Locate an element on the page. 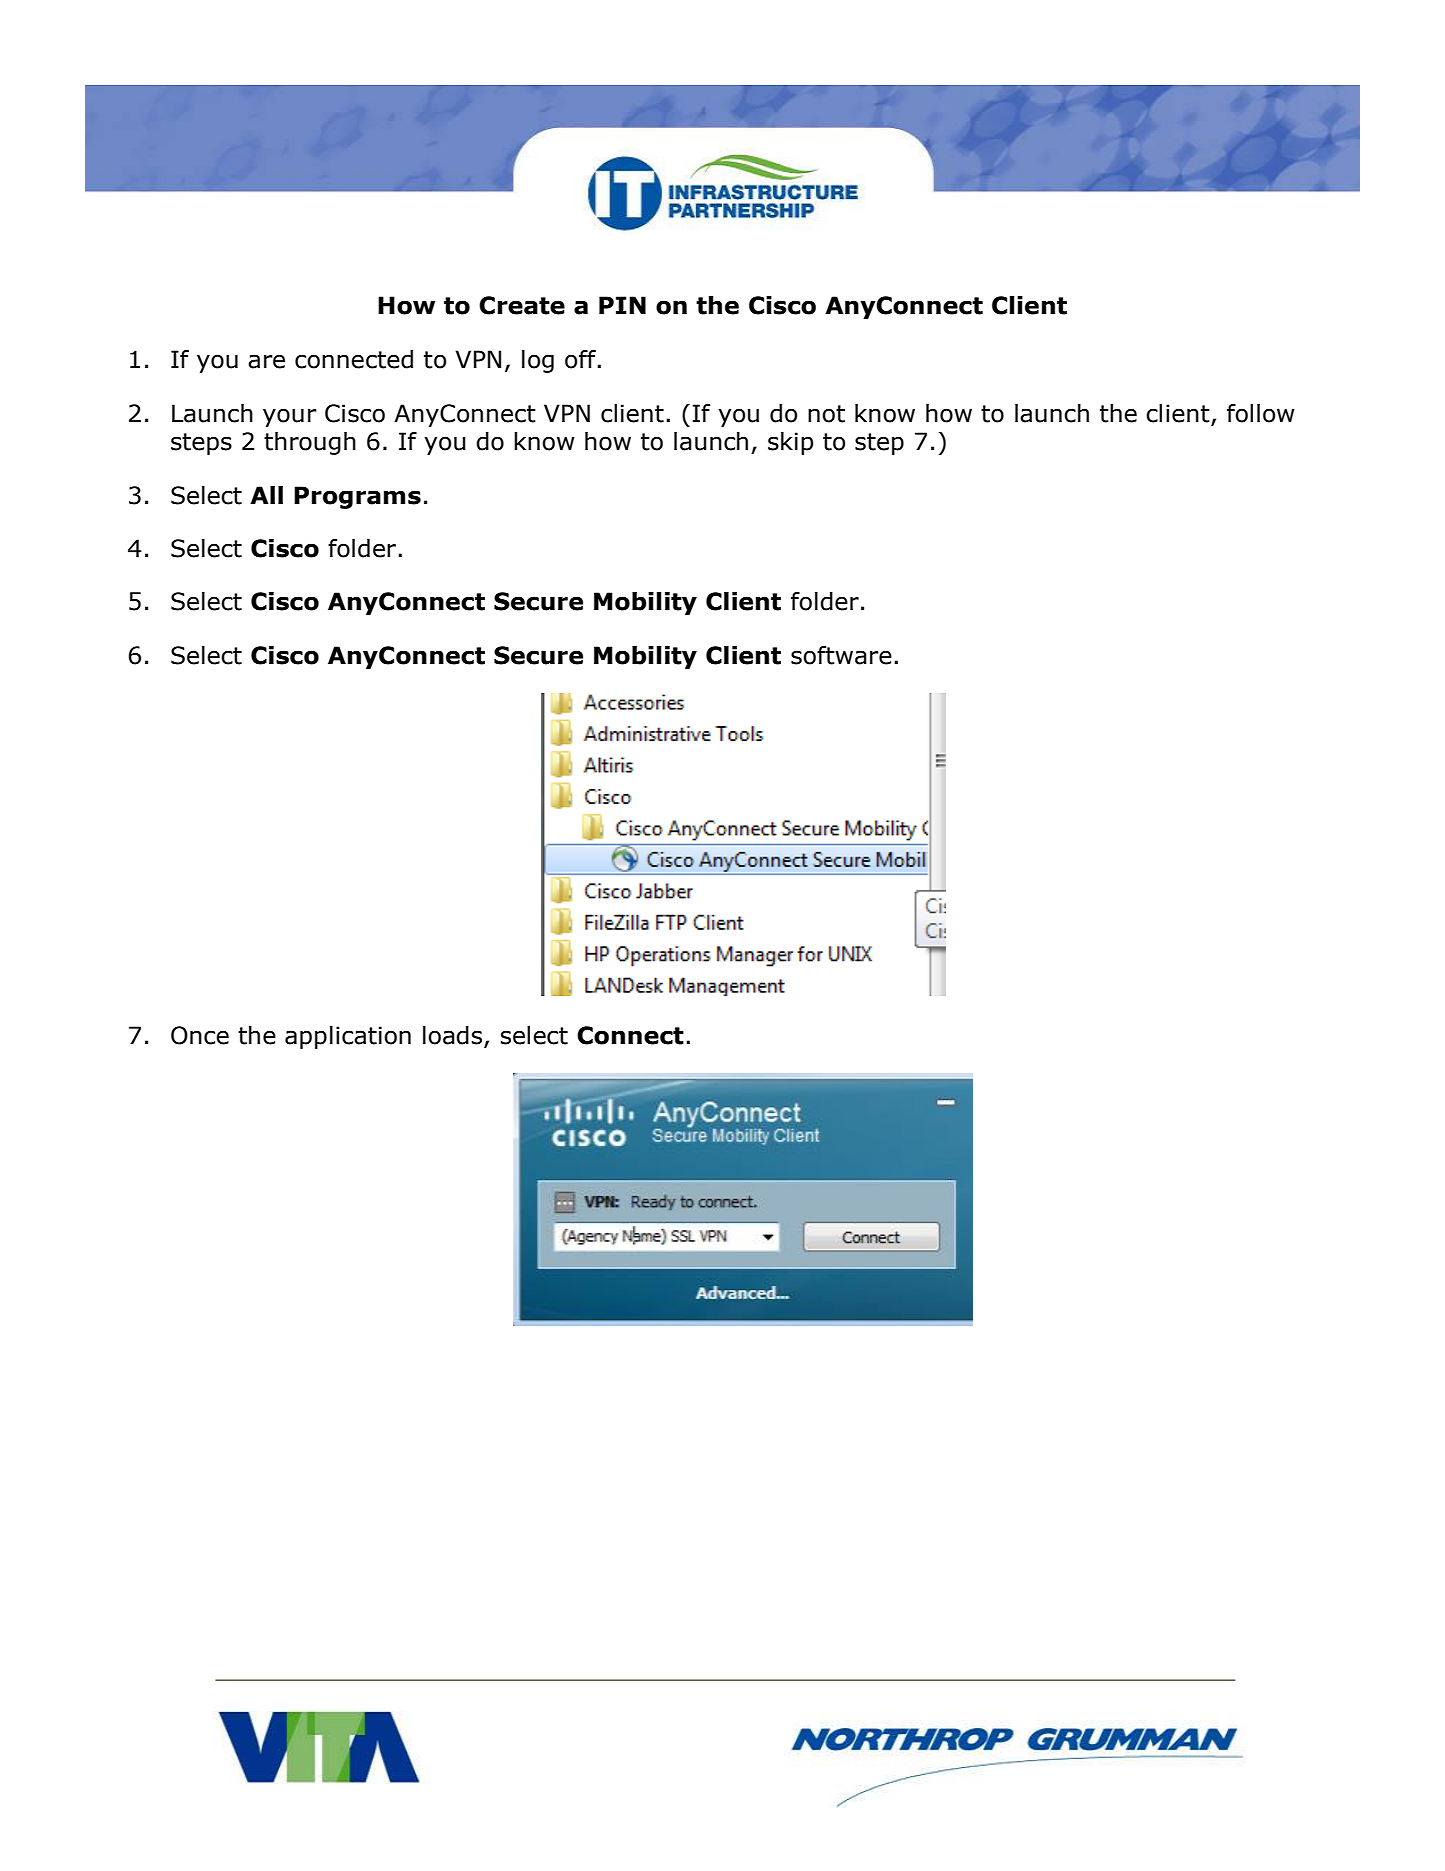 This page has height=1871, width=1445. Create is located at coordinates (522, 305).
